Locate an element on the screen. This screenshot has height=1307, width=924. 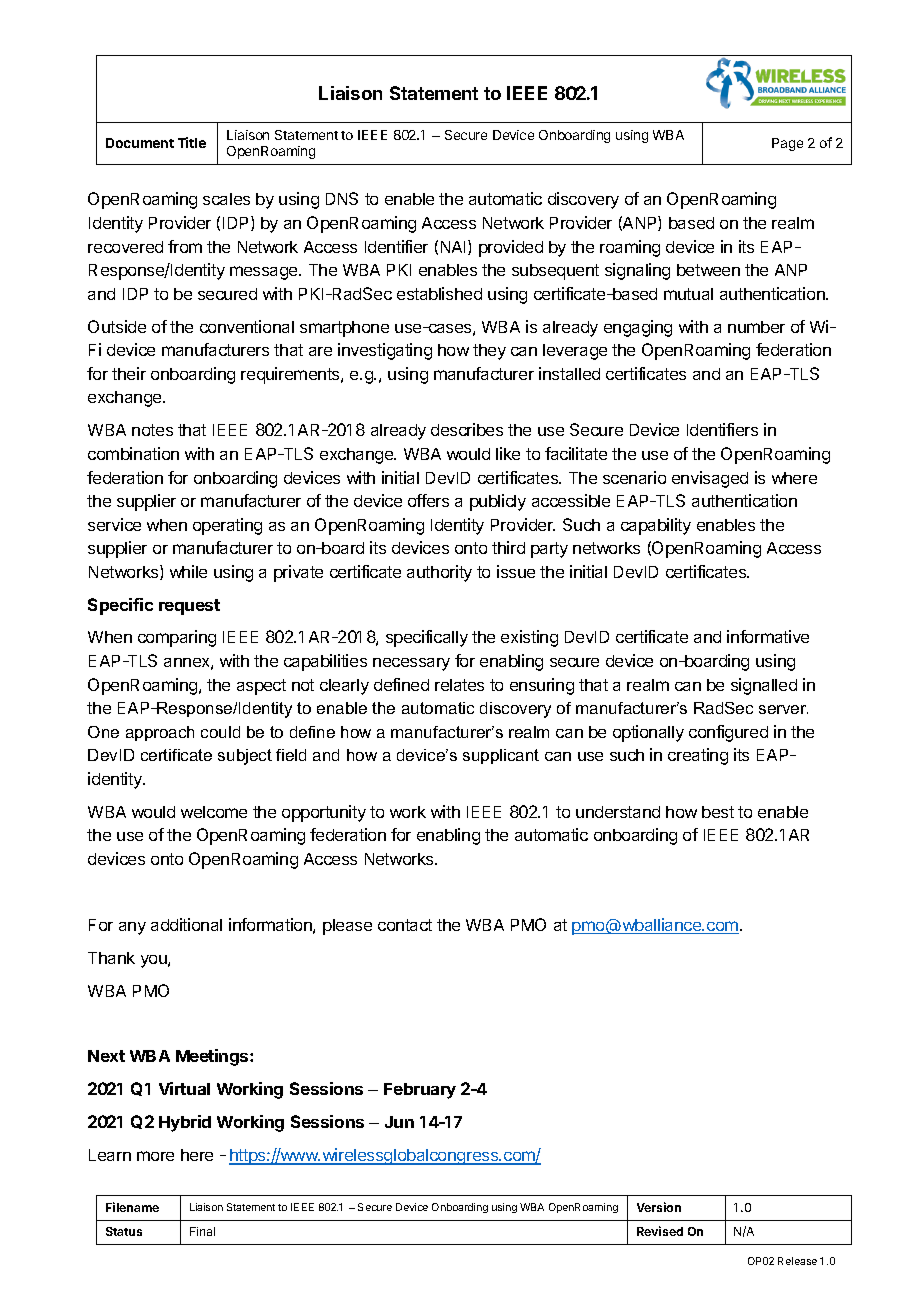
NAI is located at coordinates (453, 247).
